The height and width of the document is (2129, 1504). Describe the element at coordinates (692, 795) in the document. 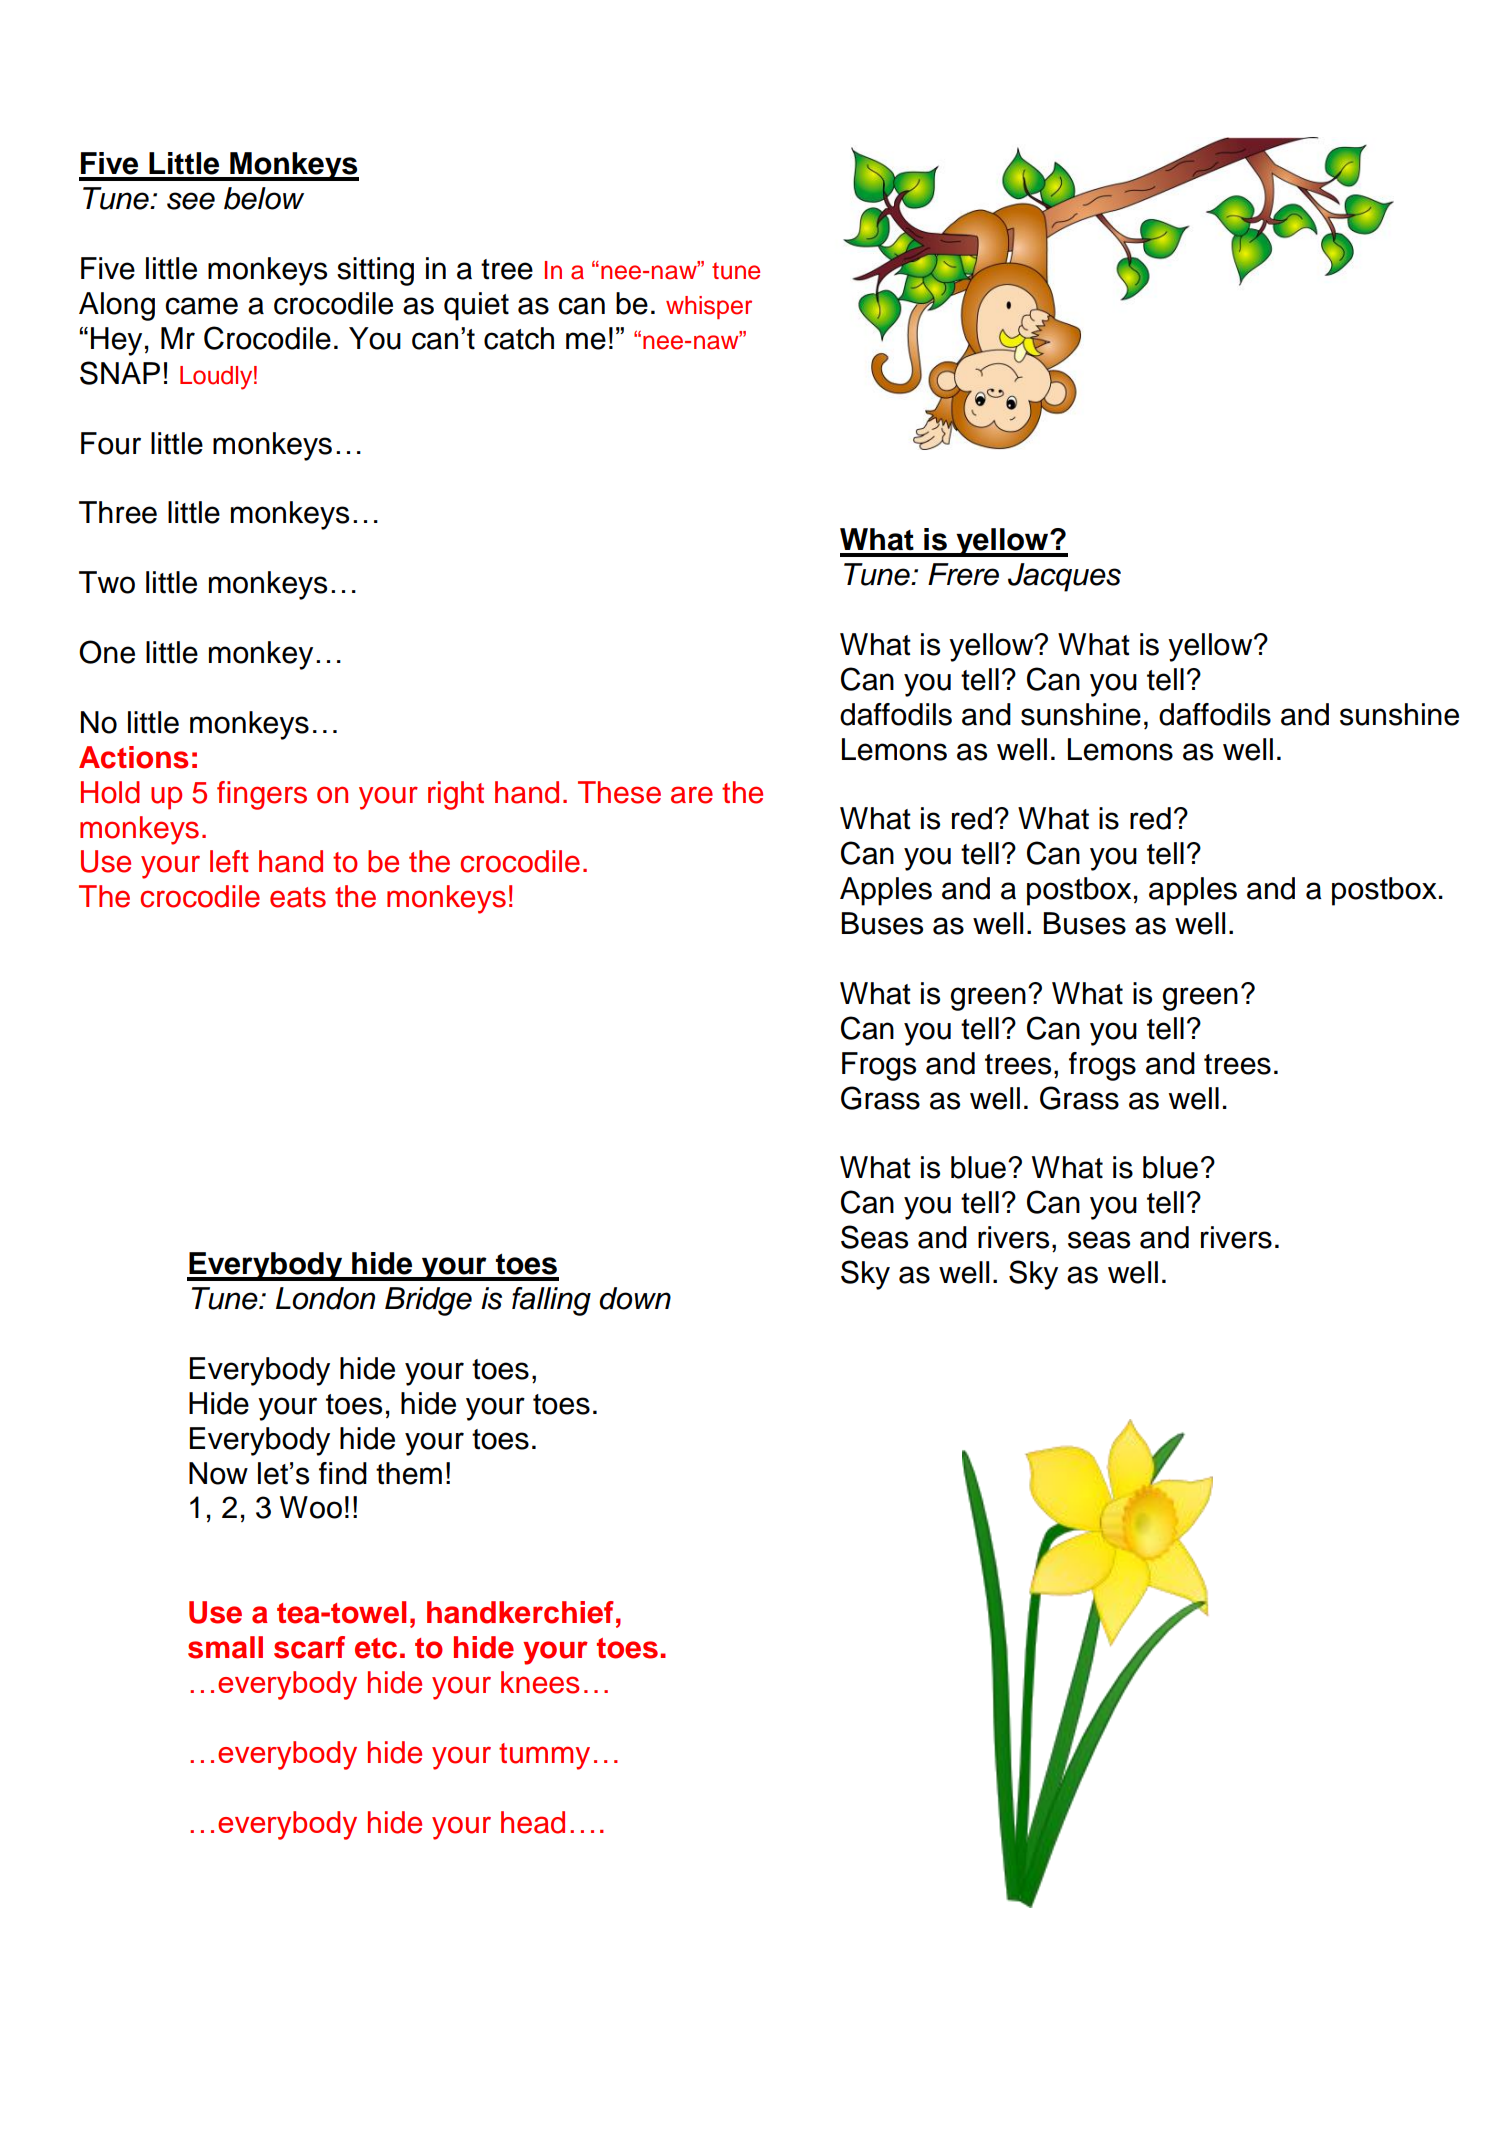

I see `are` at that location.
